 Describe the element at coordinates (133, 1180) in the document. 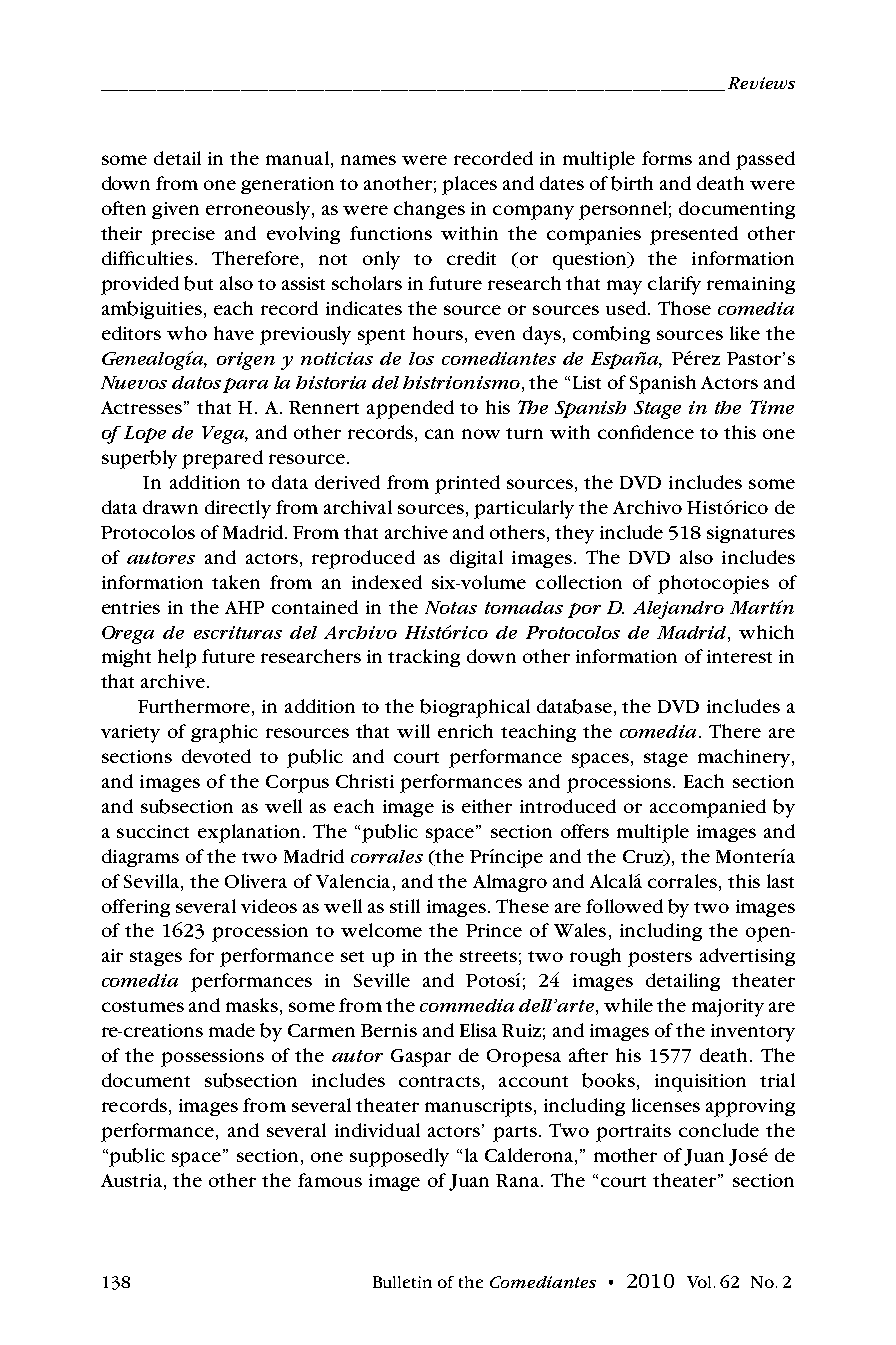

I see `Austria` at that location.
